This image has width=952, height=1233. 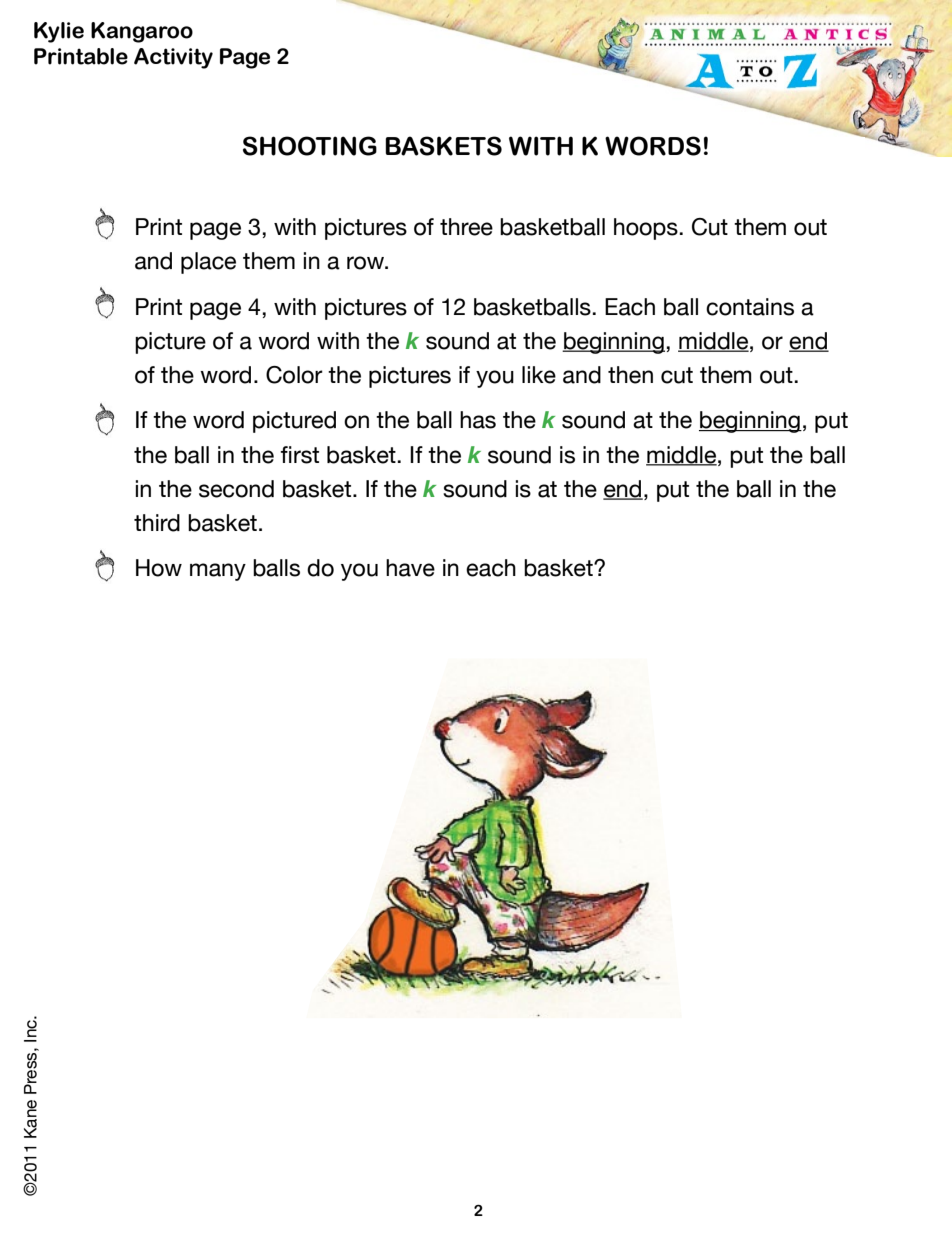 What do you see at coordinates (630, 375) in the image?
I see `then` at bounding box center [630, 375].
